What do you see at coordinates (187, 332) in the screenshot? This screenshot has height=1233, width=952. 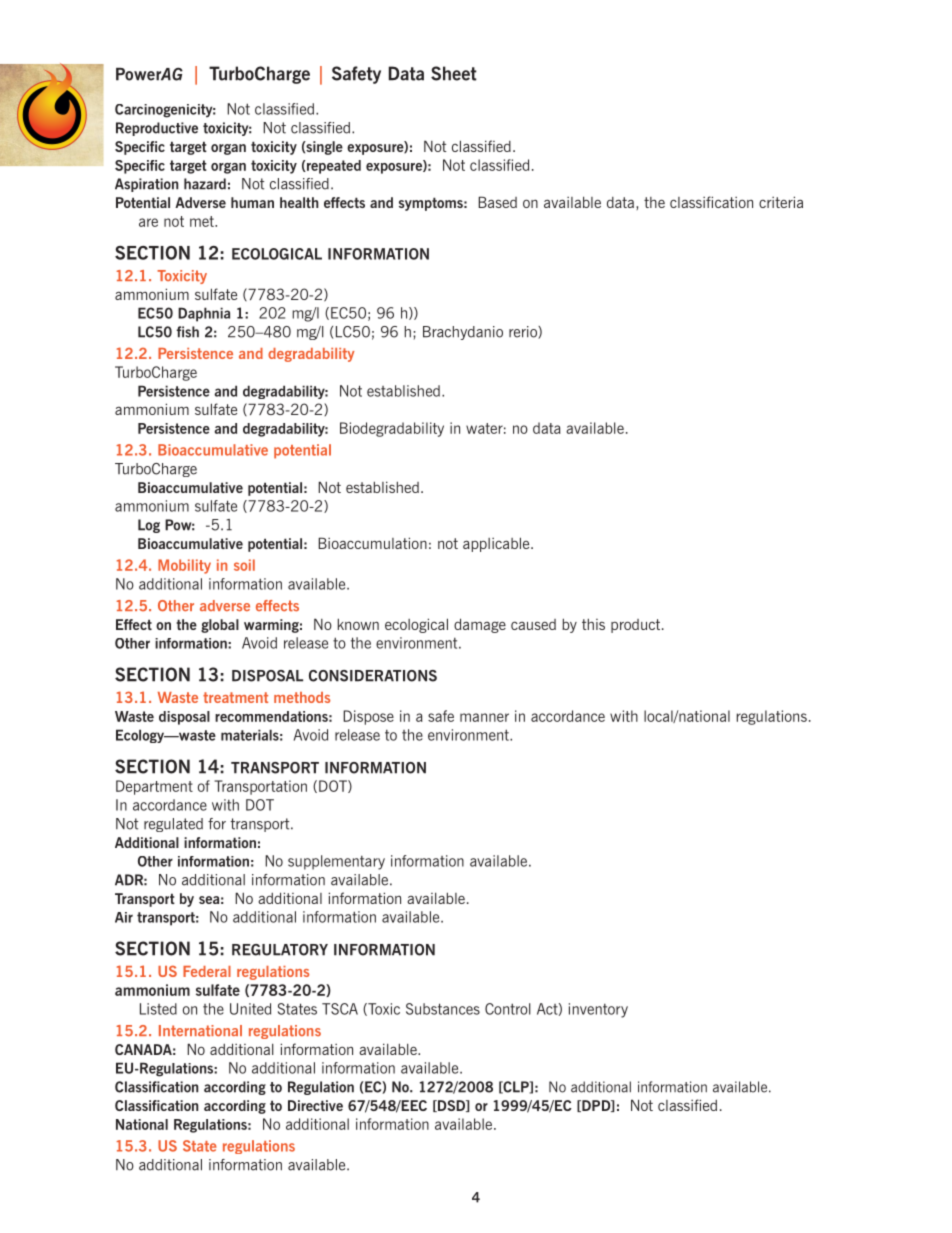 I see `fish` at bounding box center [187, 332].
